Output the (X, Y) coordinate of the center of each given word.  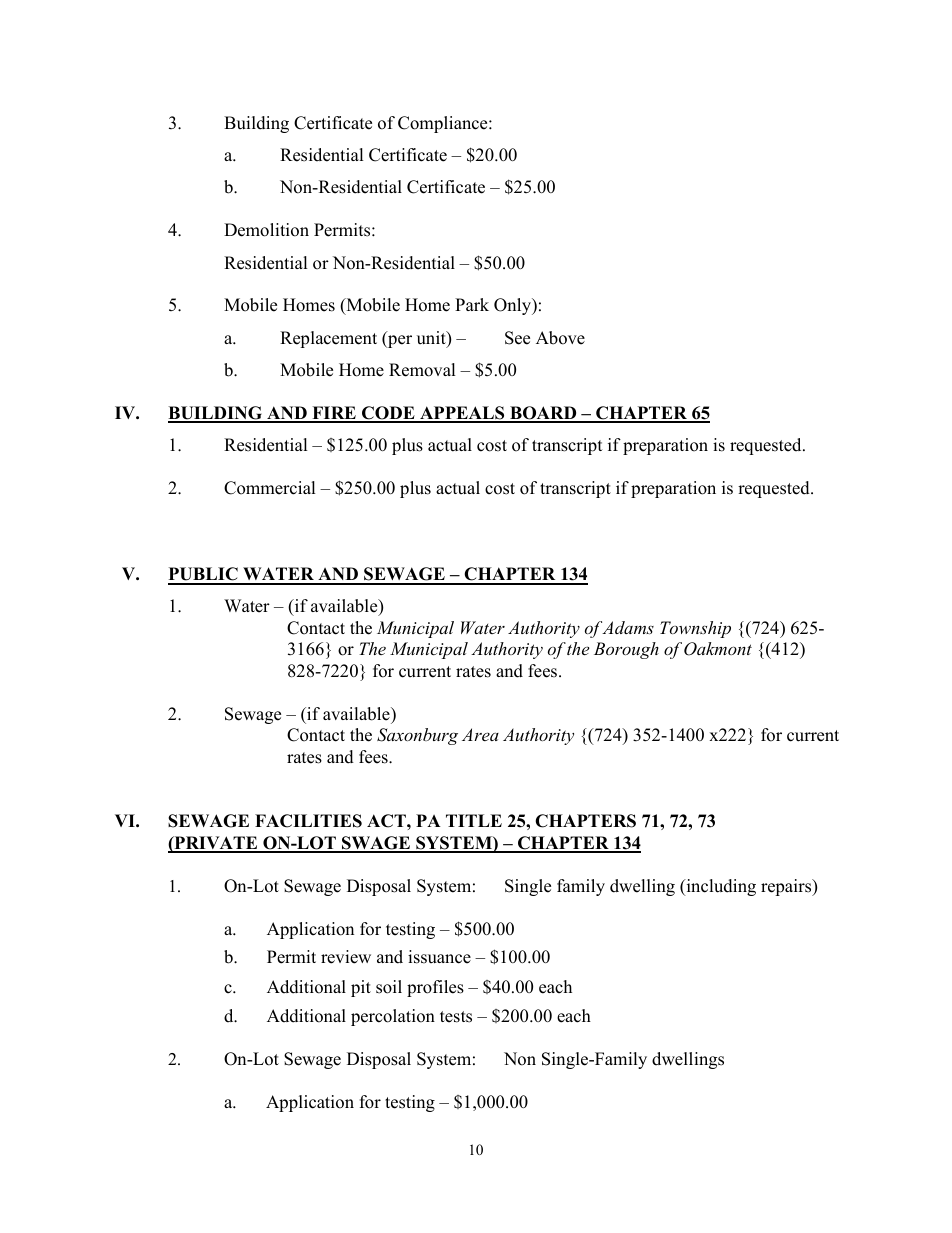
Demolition (266, 230)
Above (560, 338)
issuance (439, 957)
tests (456, 1017)
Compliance (444, 124)
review (346, 957)
